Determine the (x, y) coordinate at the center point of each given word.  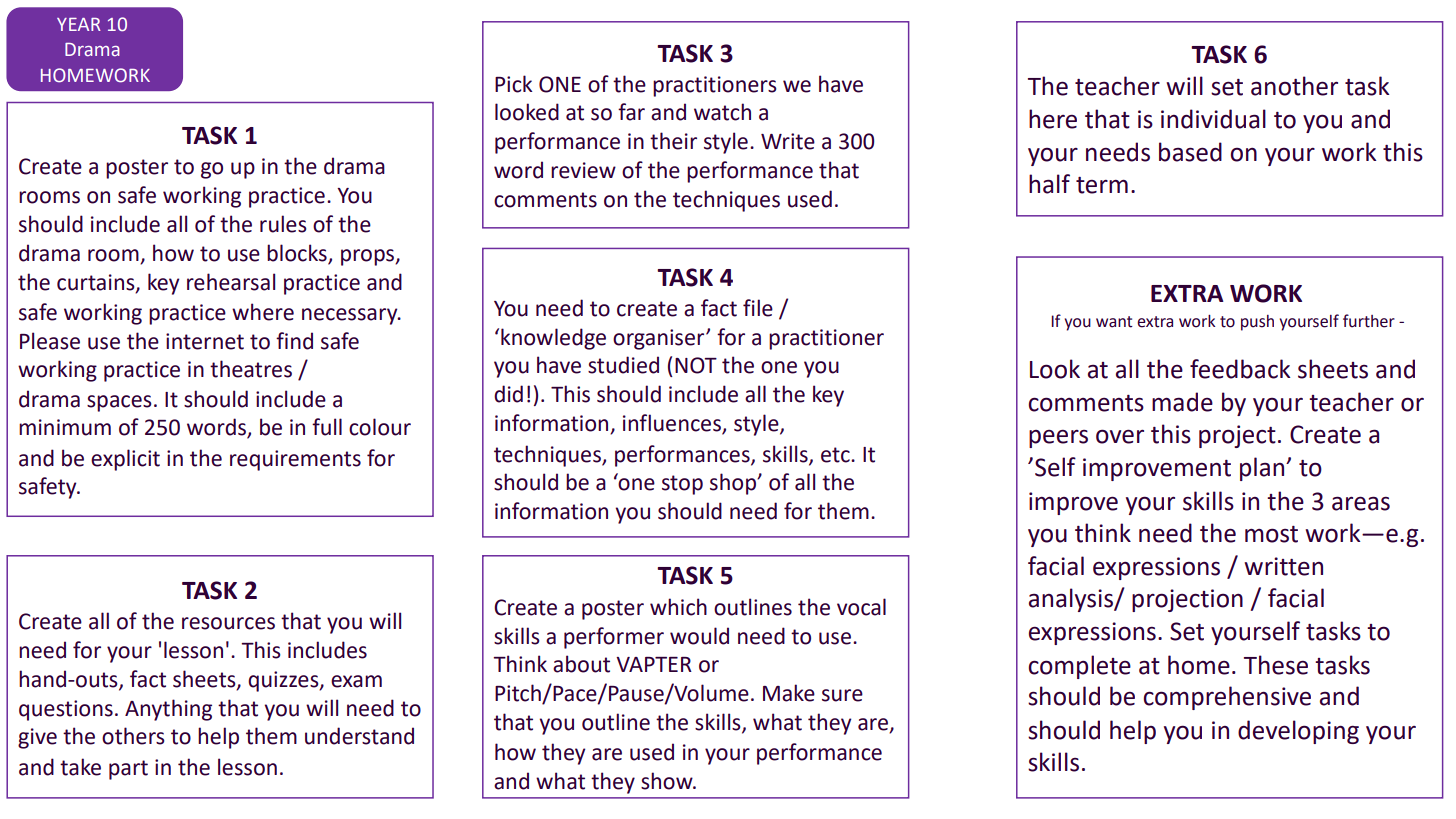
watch (722, 112)
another (1294, 86)
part (128, 770)
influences (673, 424)
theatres (251, 369)
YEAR (79, 24)
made (1182, 402)
